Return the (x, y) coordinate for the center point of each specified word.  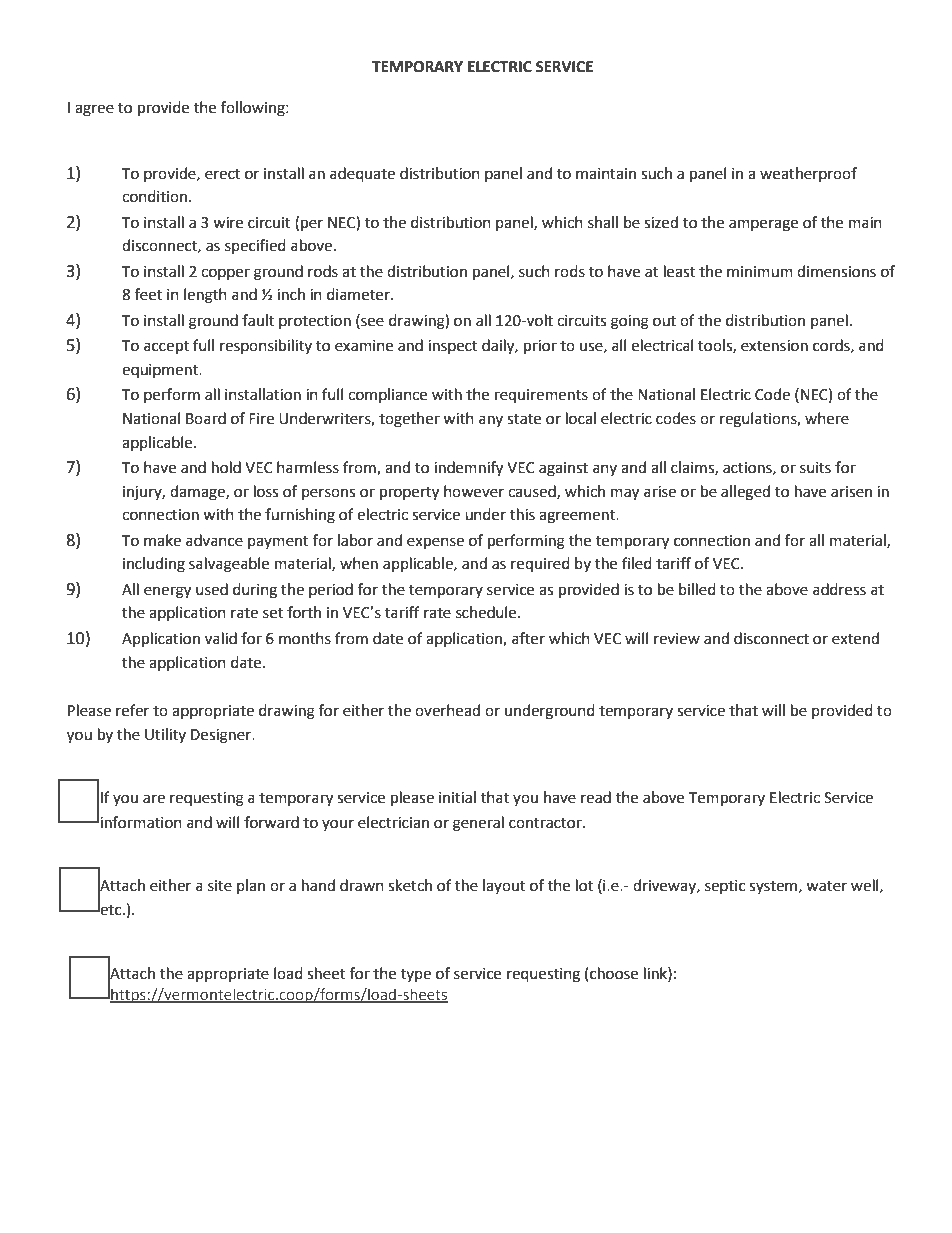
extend (855, 638)
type (416, 975)
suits (815, 468)
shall (603, 222)
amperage (763, 225)
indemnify (468, 469)
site (220, 886)
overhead (447, 710)
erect (222, 174)
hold (226, 467)
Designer (222, 736)
